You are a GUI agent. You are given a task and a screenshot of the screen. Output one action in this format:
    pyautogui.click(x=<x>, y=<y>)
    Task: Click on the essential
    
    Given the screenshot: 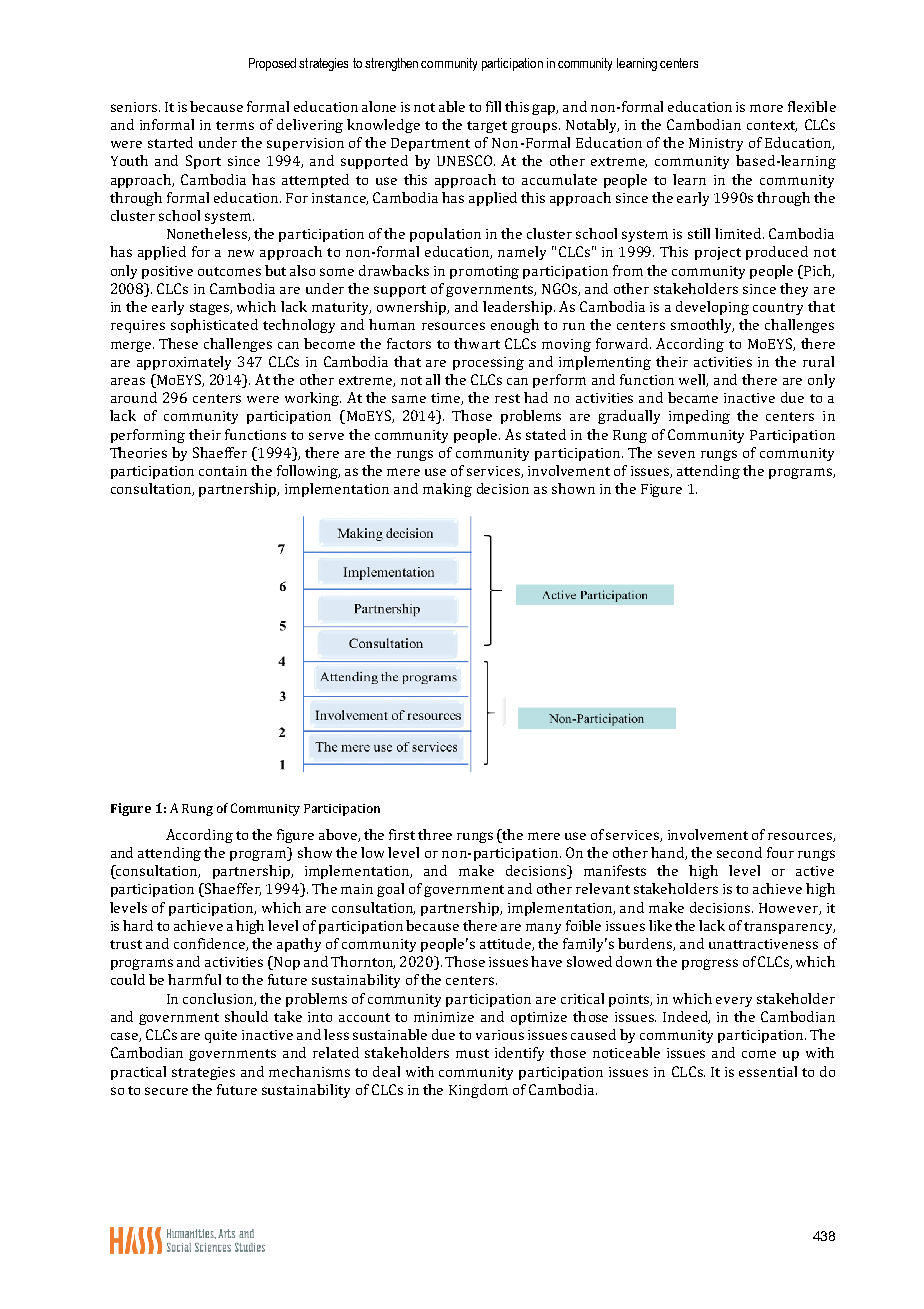 What is the action you would take?
    pyautogui.click(x=768, y=1071)
